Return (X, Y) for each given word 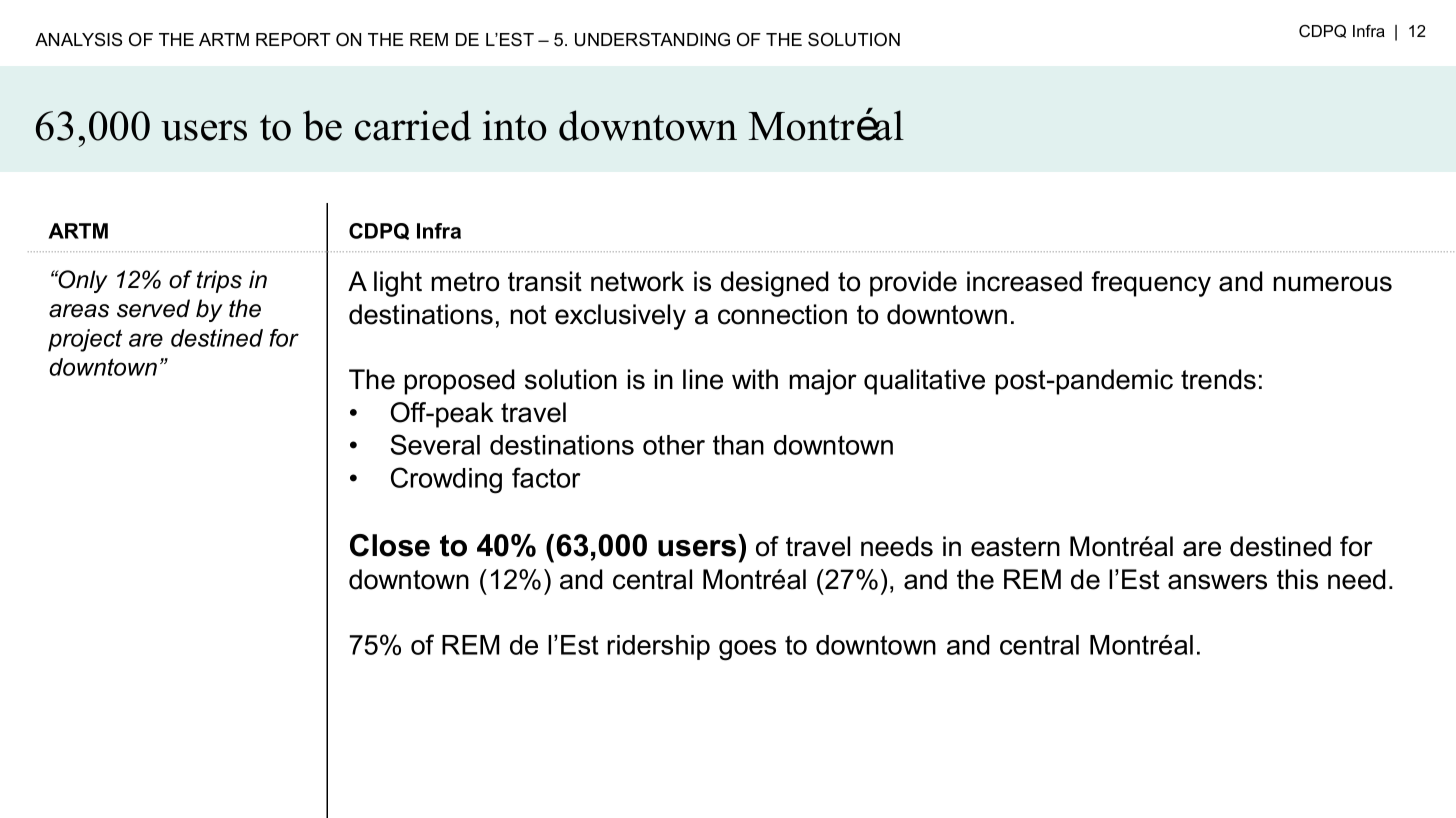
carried (413, 125)
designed (775, 284)
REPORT (293, 39)
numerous (1332, 284)
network (637, 281)
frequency (1151, 284)
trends (1218, 379)
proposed (459, 382)
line (703, 379)
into (514, 125)
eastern (1015, 547)
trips (219, 281)
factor (546, 477)
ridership (658, 647)
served (153, 308)
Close (390, 545)
